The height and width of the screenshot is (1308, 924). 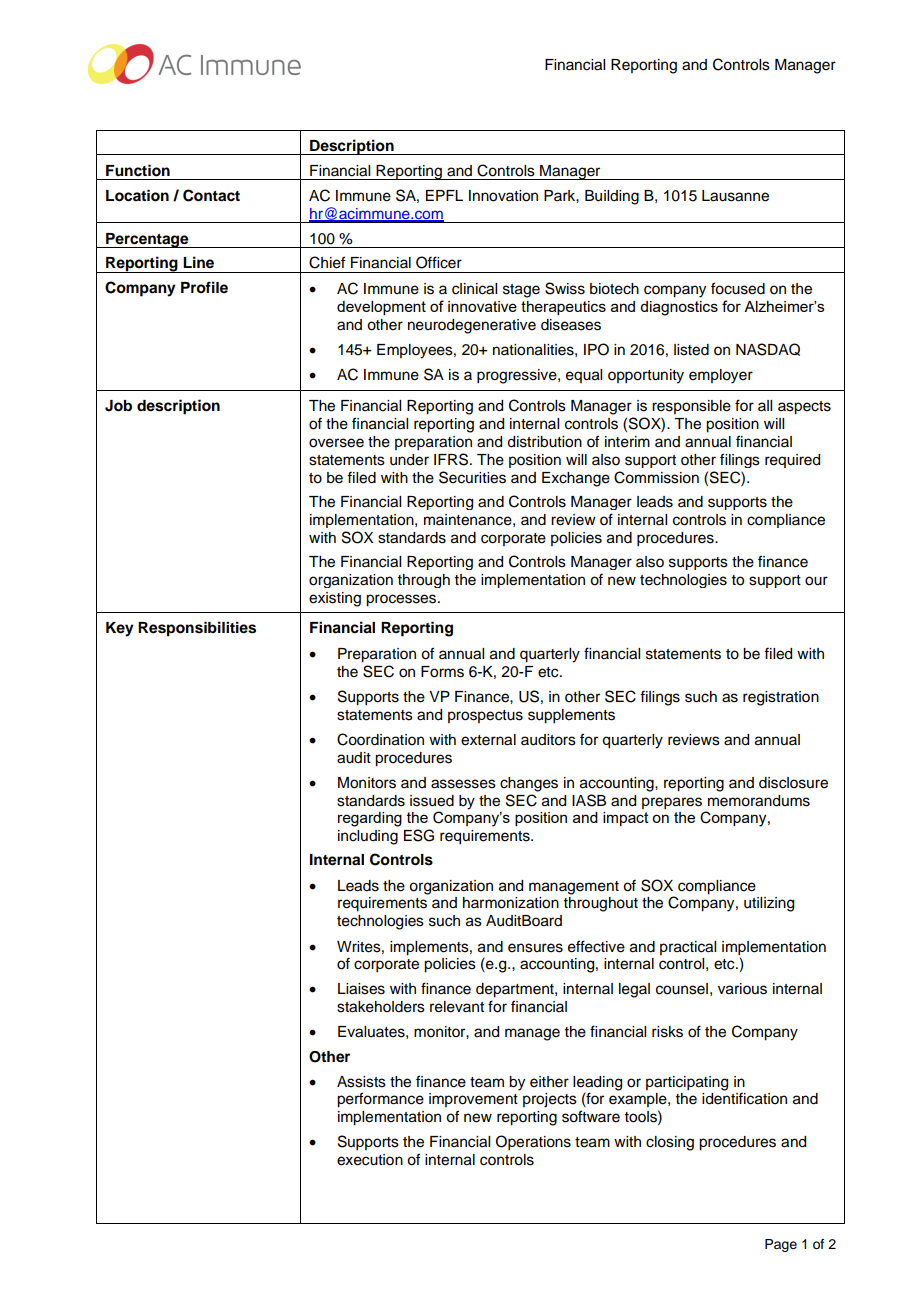 I want to click on registration, so click(x=781, y=698).
